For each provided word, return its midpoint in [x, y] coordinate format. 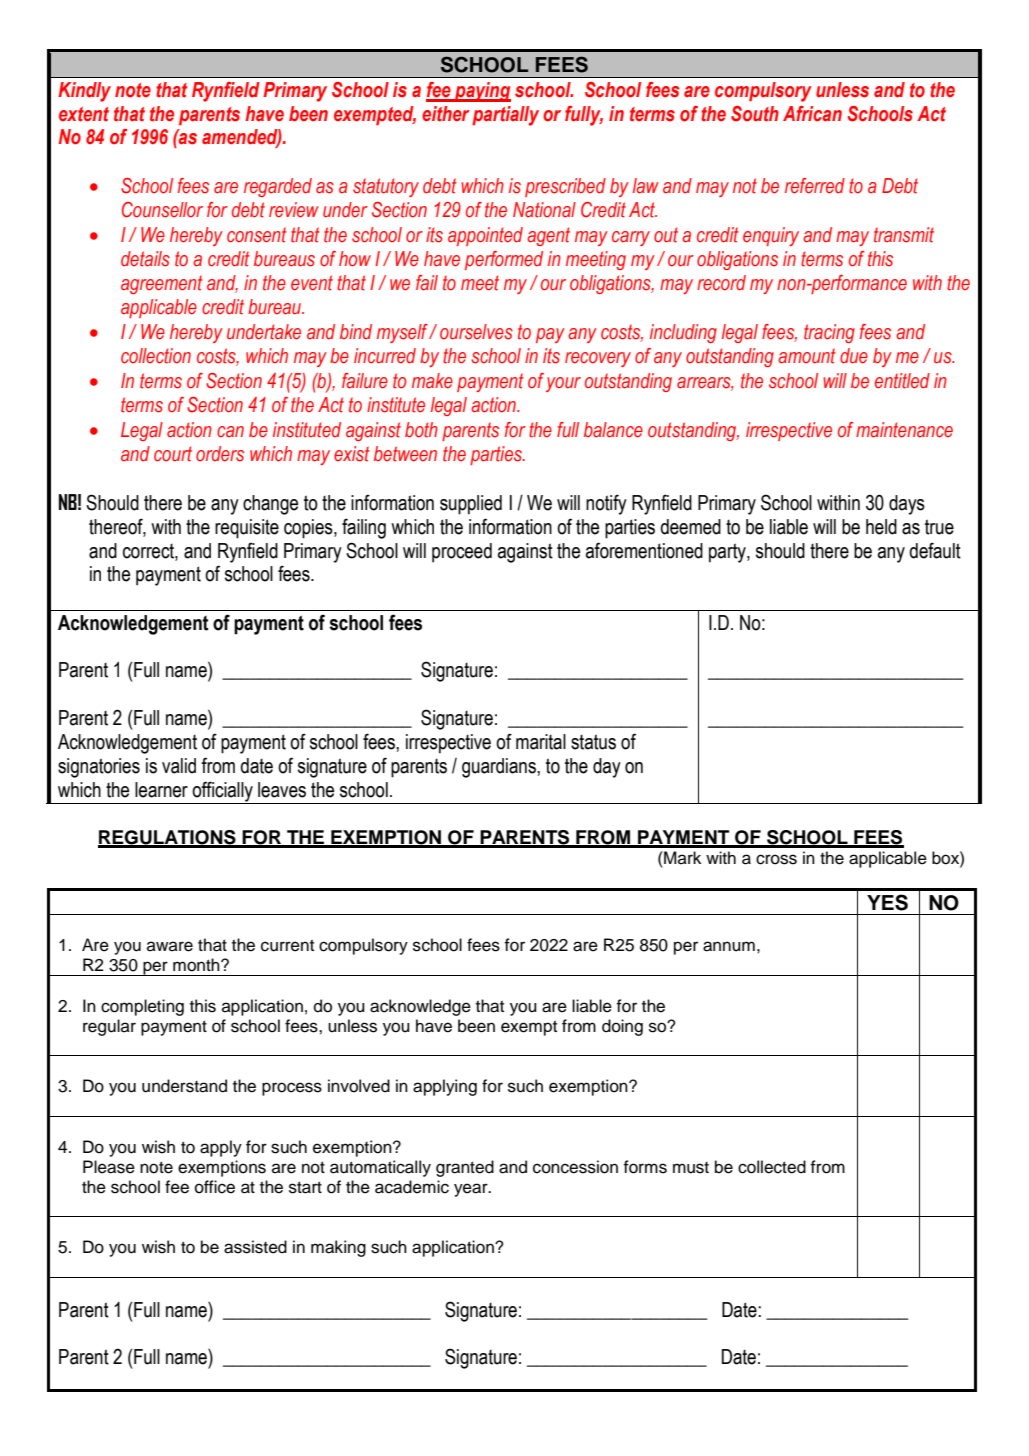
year [472, 1190]
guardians [500, 768]
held [881, 527]
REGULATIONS [168, 838]
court [173, 454]
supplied [471, 505]
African [812, 114]
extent [84, 114]
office [215, 1187]
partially [505, 116]
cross [776, 859]
